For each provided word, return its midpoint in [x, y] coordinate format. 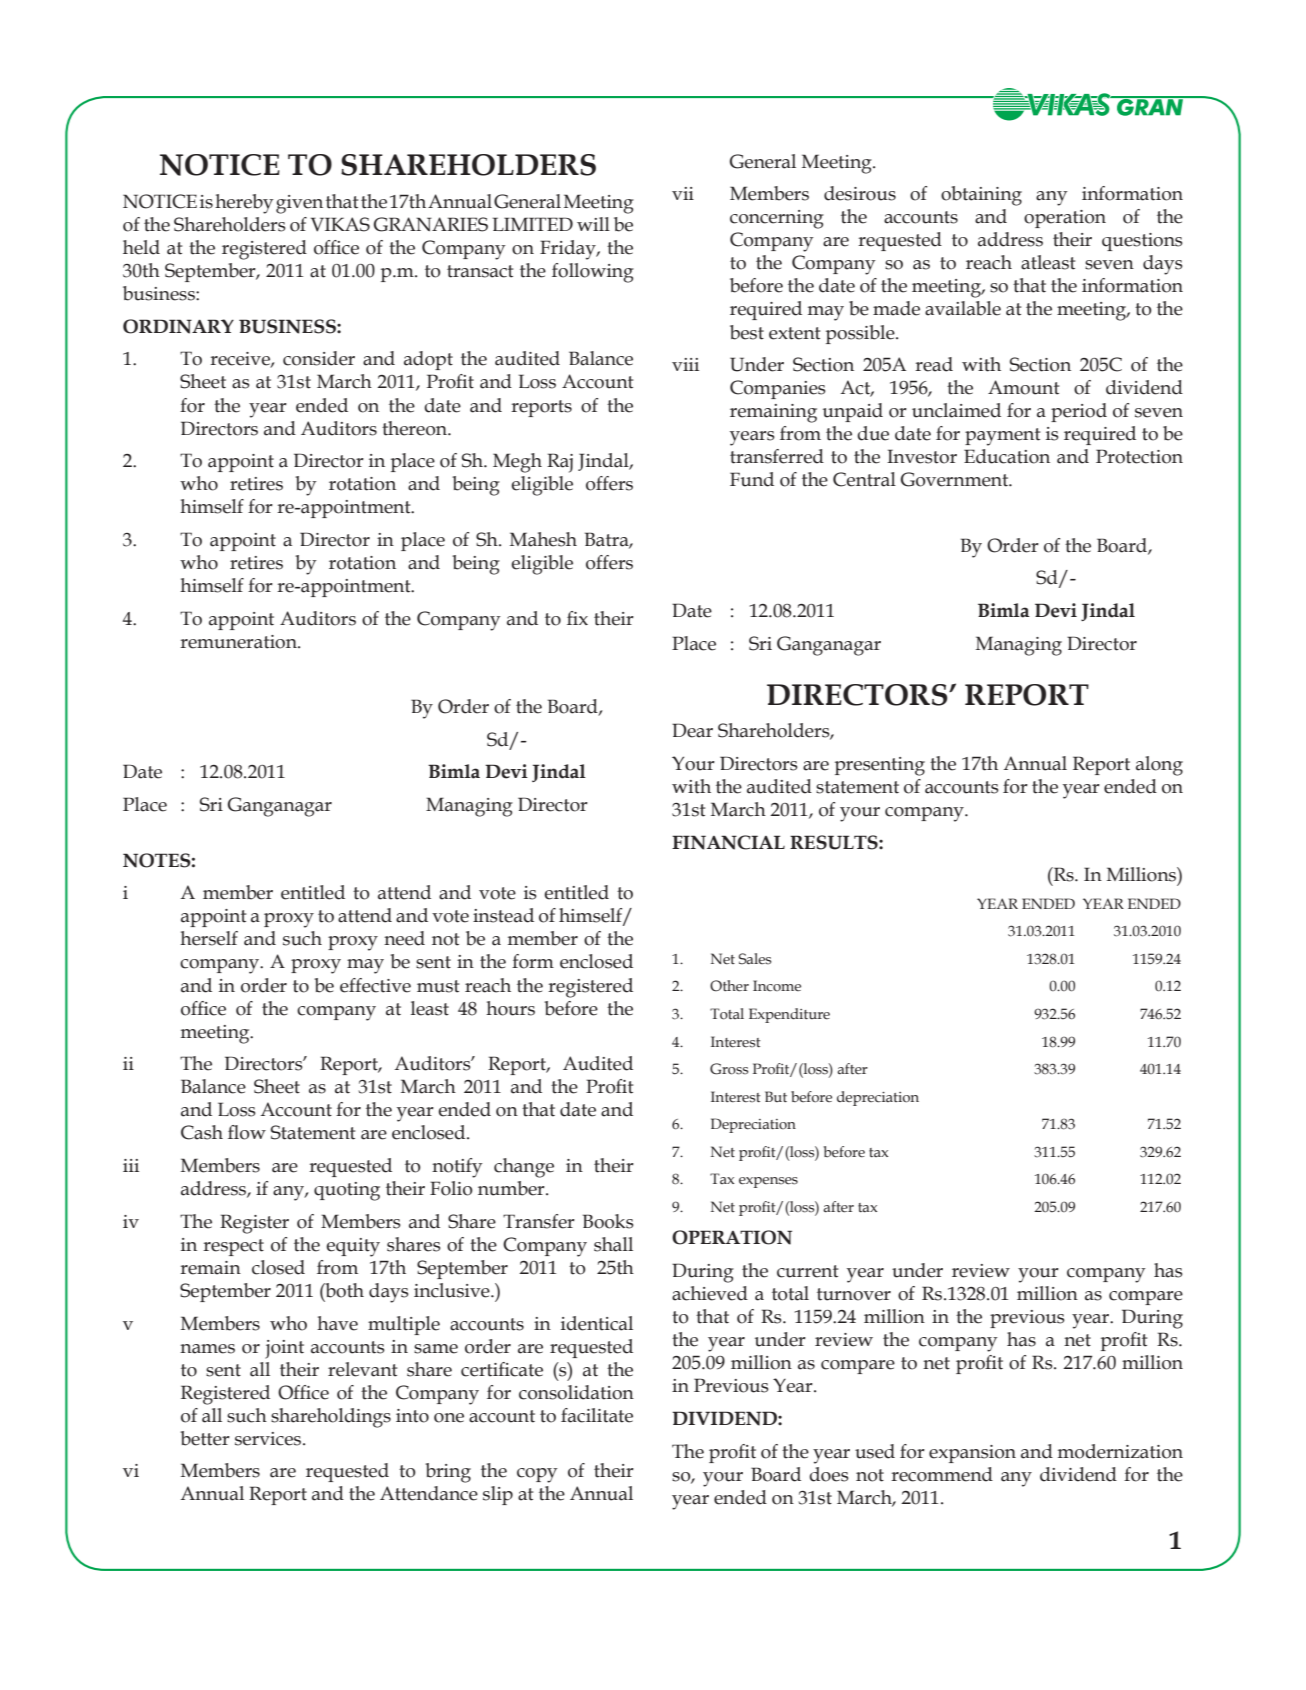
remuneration [239, 642]
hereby [244, 204]
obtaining [981, 196]
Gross [729, 1069]
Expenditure [789, 1015]
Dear [692, 730]
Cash [202, 1132]
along [1159, 766]
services [269, 1439]
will [593, 224]
